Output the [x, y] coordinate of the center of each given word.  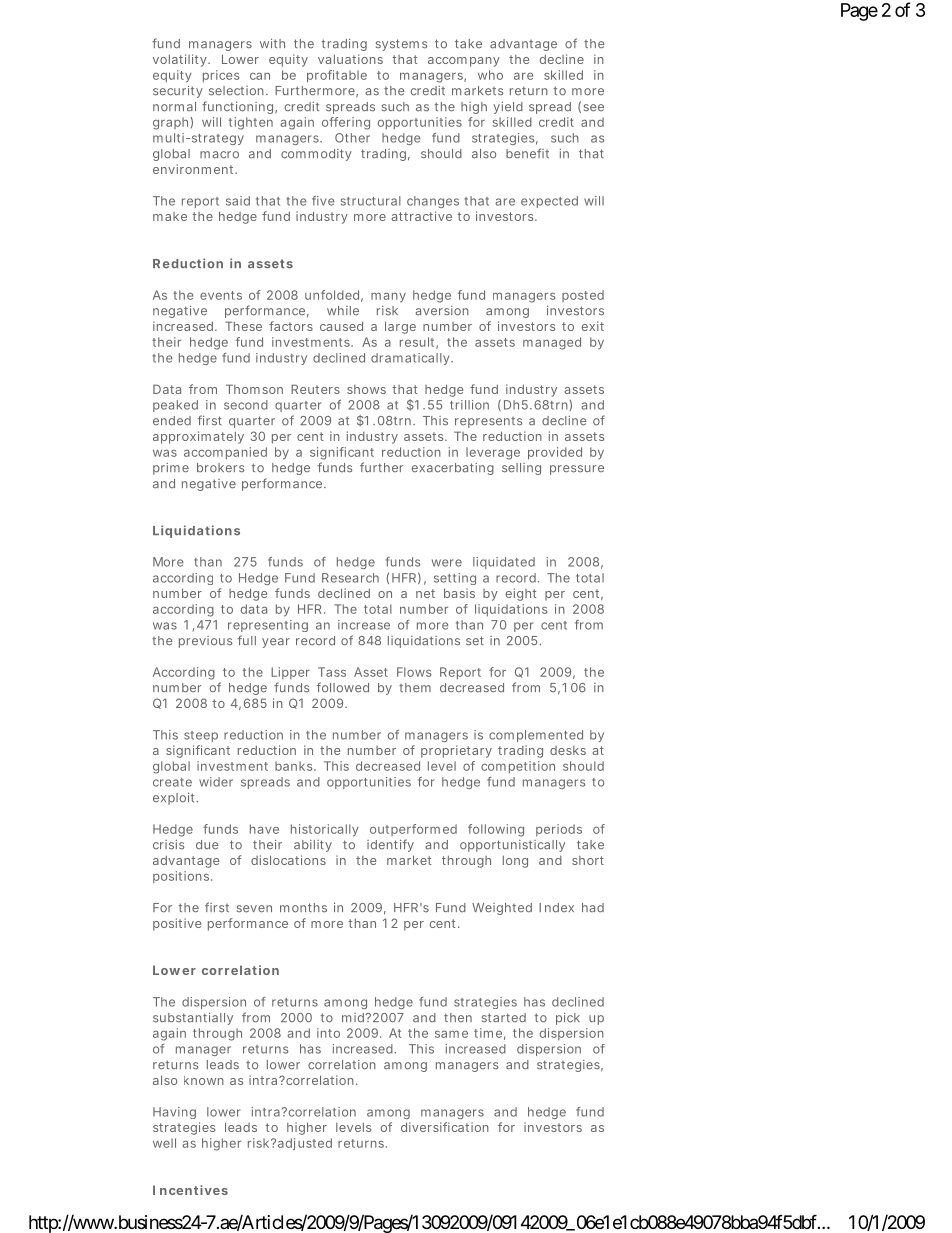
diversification [445, 1127]
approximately [198, 437]
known [204, 1080]
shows [366, 389]
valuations [350, 59]
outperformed [413, 830]
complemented [536, 736]
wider [216, 782]
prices [221, 76]
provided [555, 453]
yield [508, 108]
